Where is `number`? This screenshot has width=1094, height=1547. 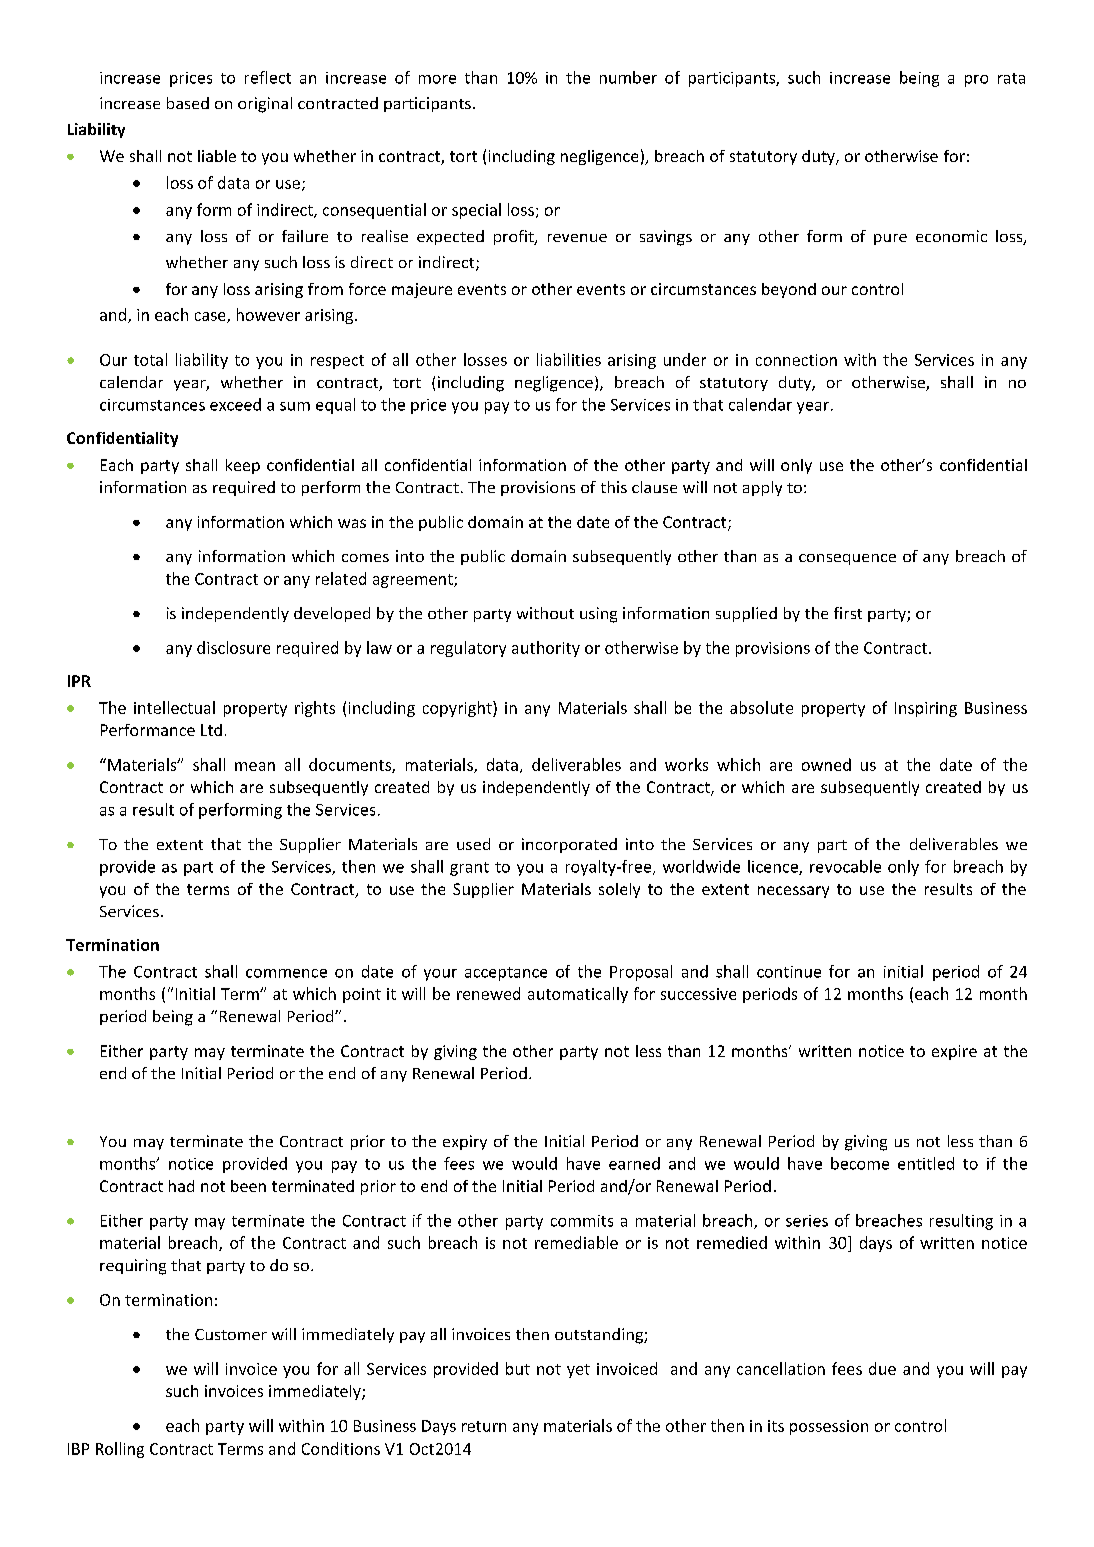
number is located at coordinates (628, 77).
